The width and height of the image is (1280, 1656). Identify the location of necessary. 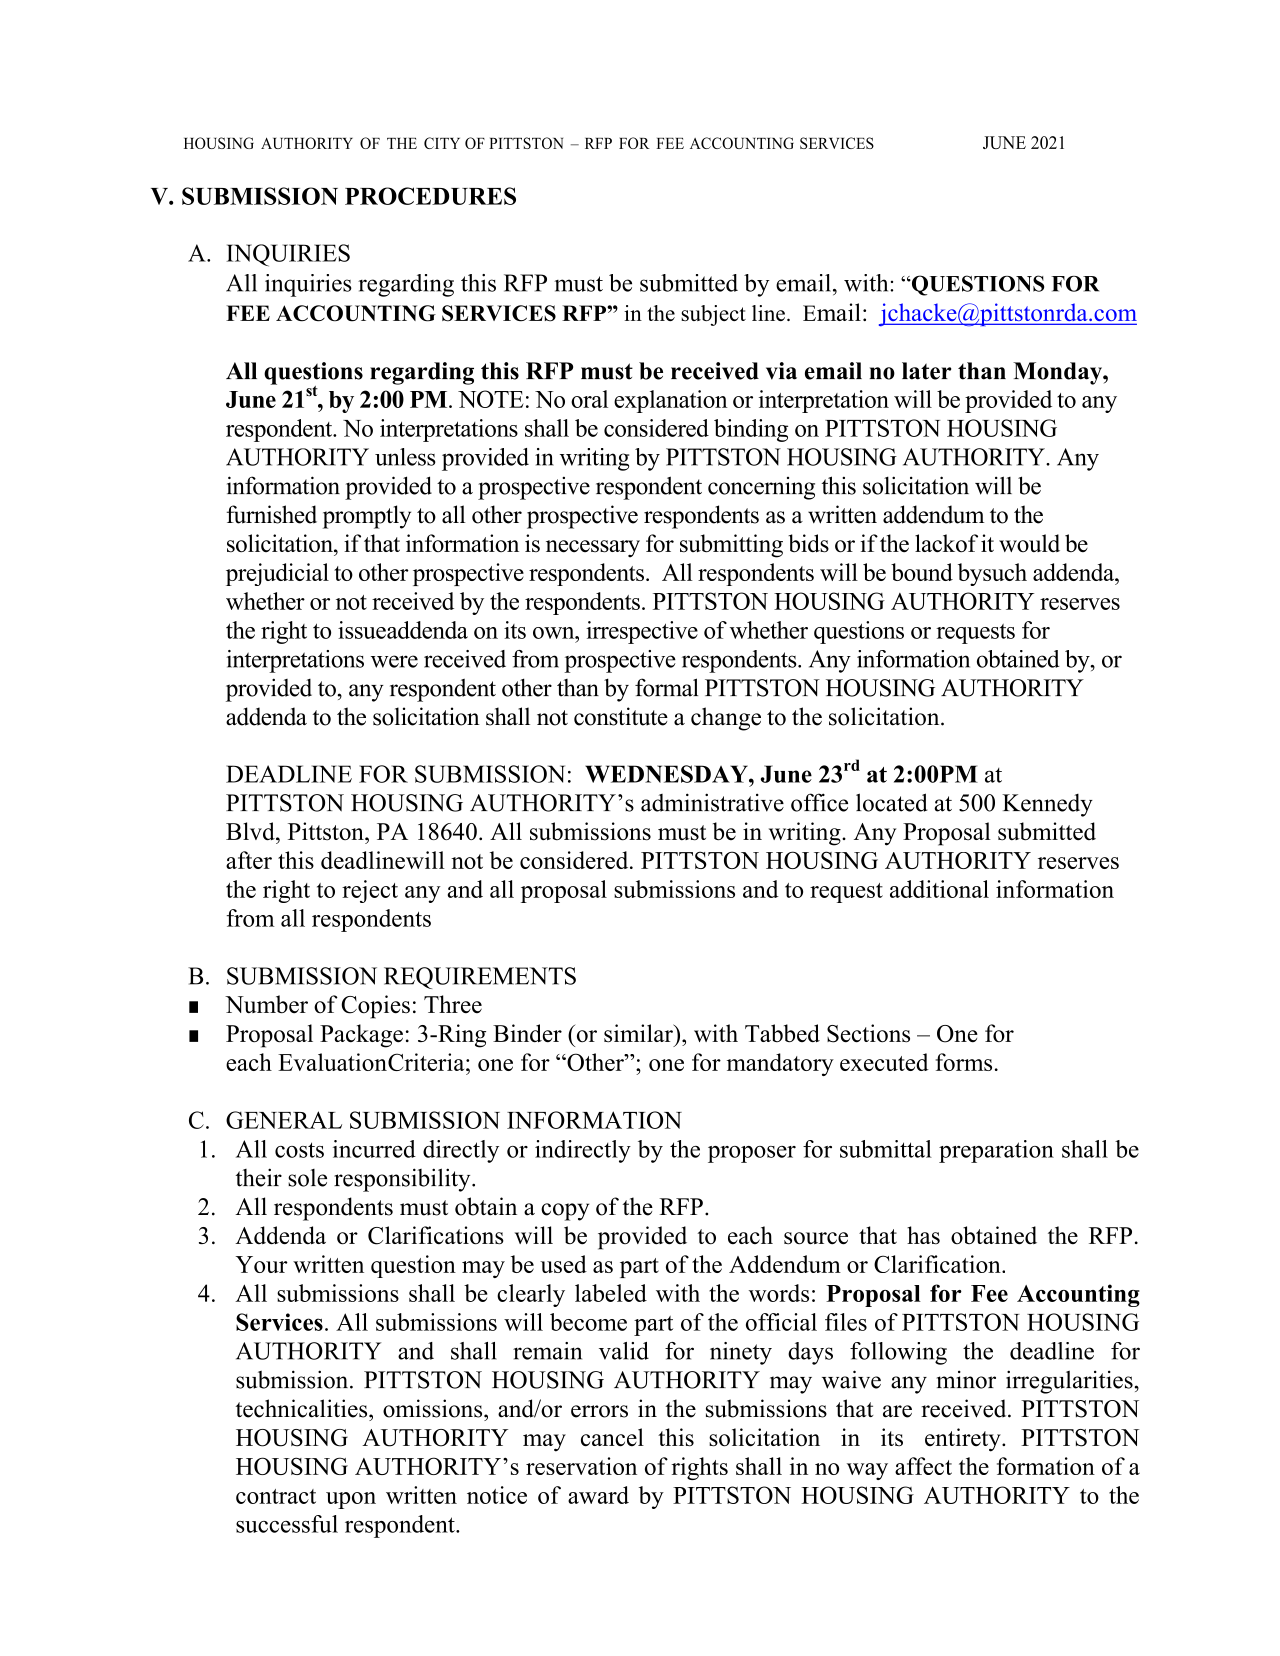
(593, 549).
